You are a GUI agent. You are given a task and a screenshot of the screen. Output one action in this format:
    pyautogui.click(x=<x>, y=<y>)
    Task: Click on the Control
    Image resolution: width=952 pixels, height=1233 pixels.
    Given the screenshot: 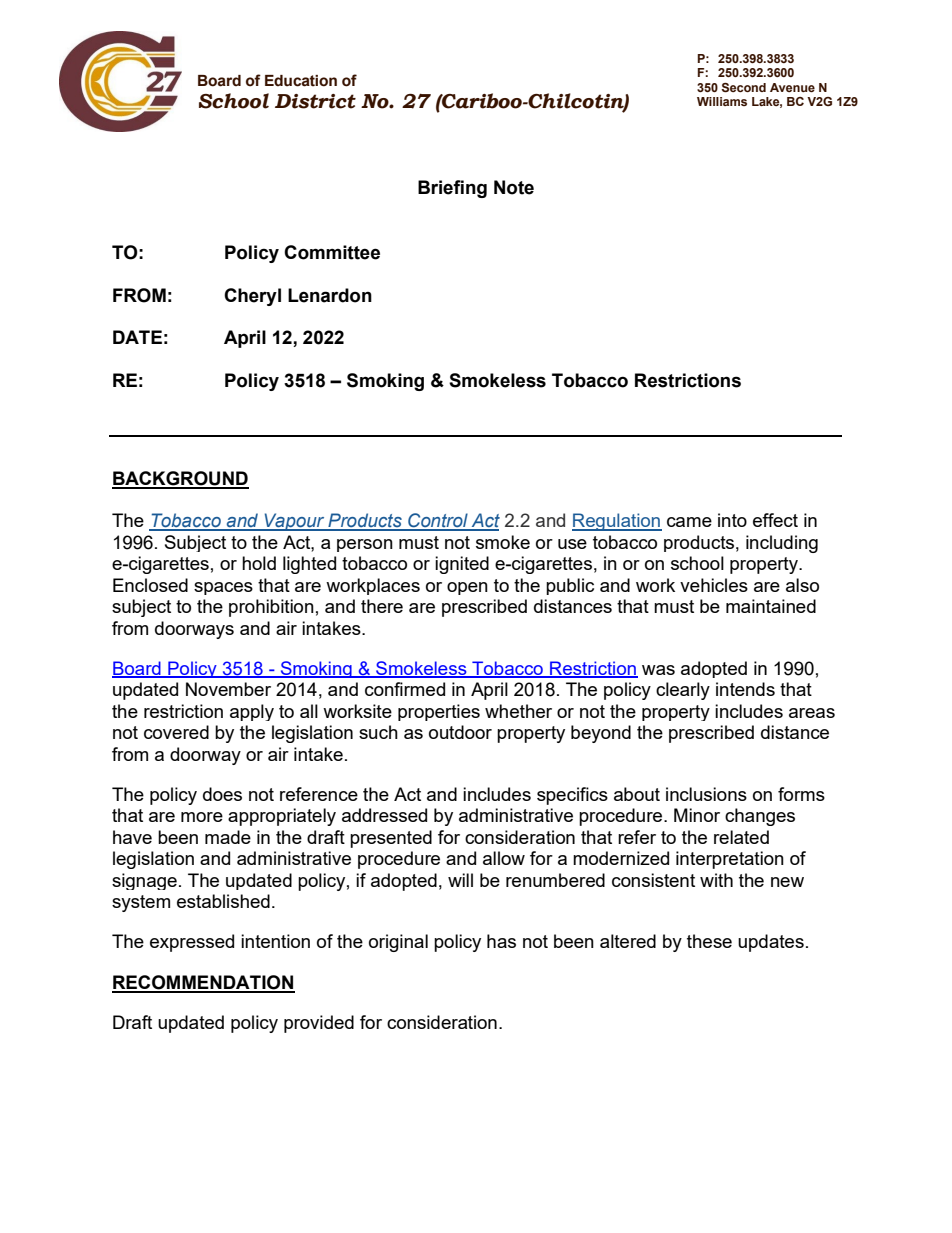 What is the action you would take?
    pyautogui.click(x=438, y=521)
